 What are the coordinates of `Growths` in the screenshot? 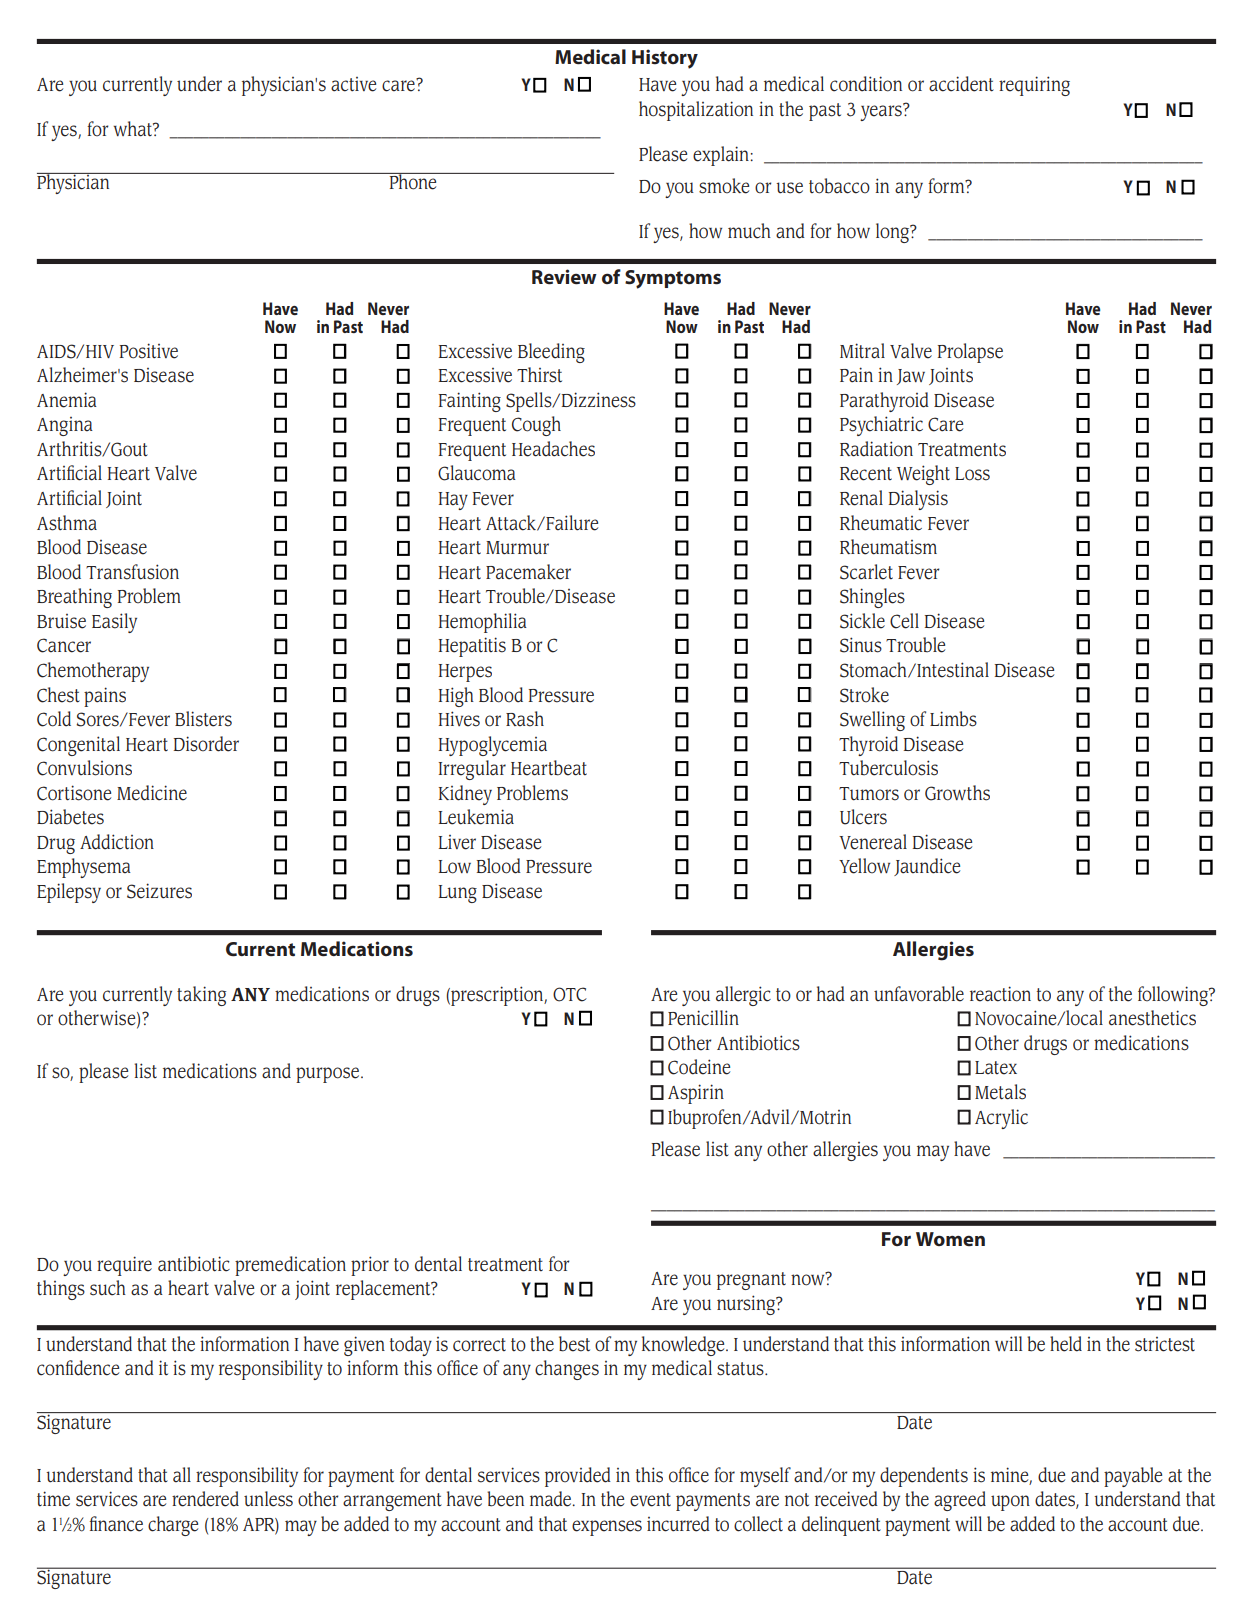 It's located at (957, 793).
